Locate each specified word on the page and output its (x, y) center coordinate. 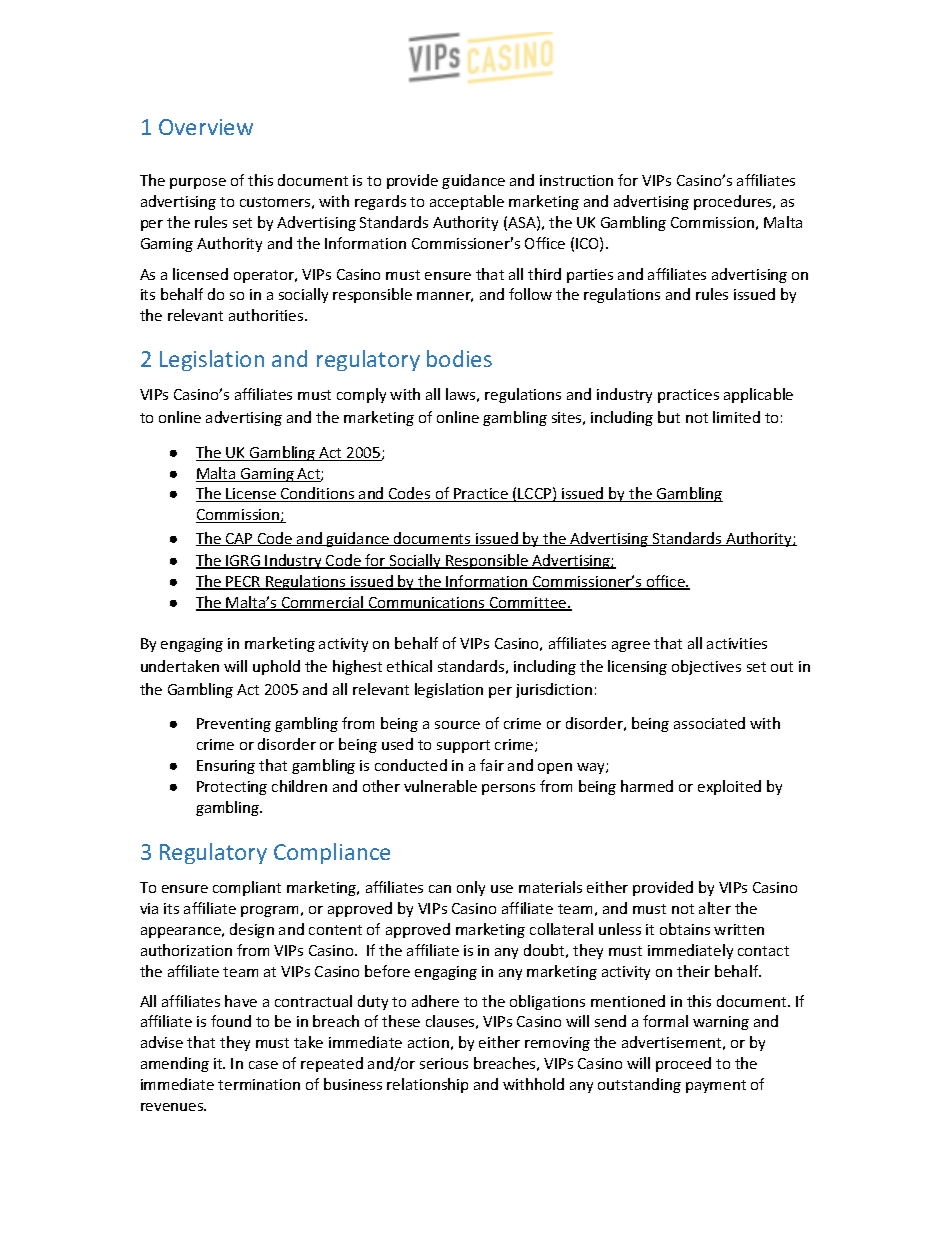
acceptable (467, 202)
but (669, 417)
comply (361, 395)
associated (709, 723)
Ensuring (226, 767)
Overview (206, 127)
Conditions (318, 494)
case (263, 1065)
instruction (576, 180)
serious (444, 1063)
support (463, 746)
